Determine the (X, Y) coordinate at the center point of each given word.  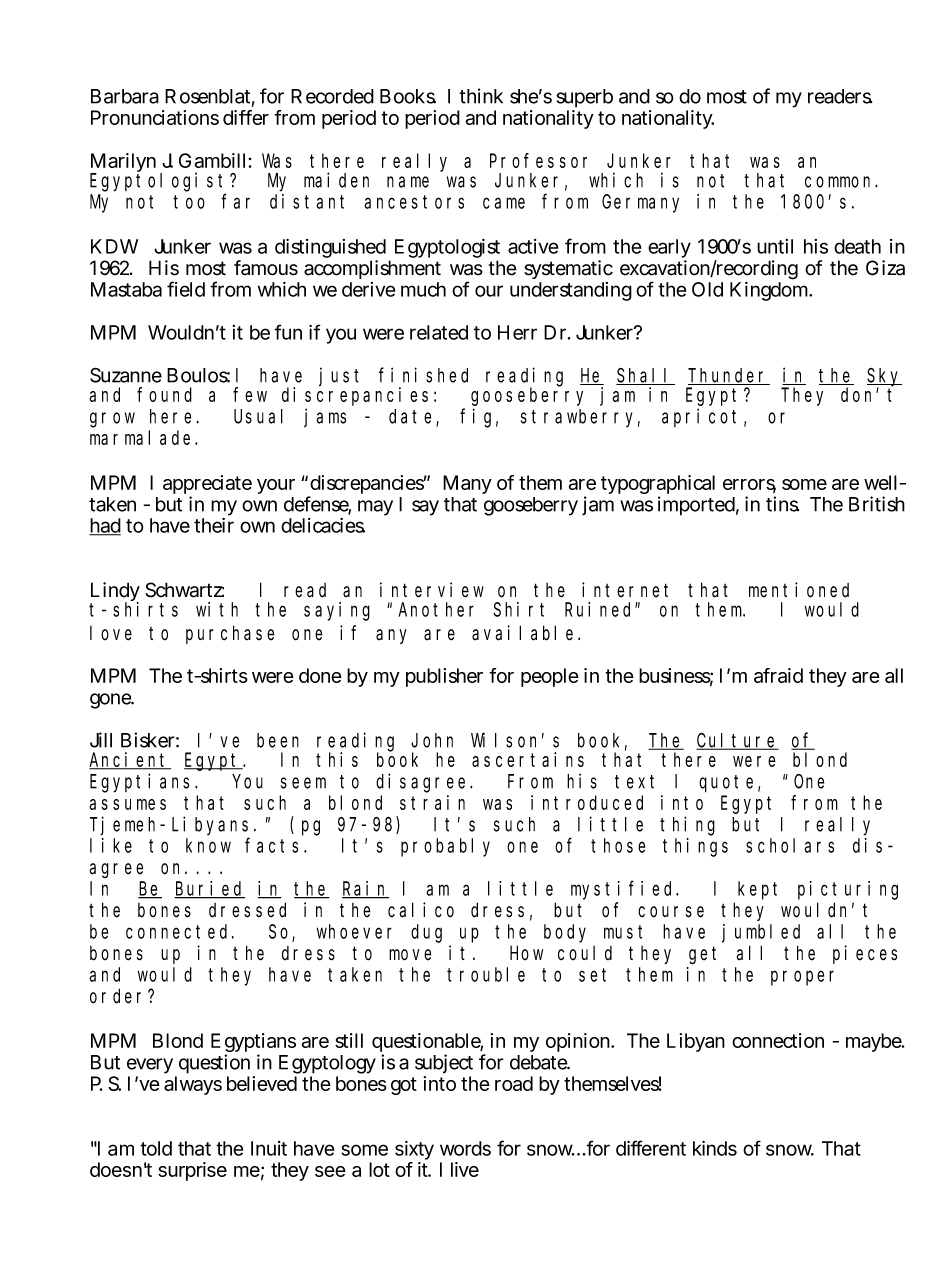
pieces (865, 954)
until (775, 246)
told (156, 1148)
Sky (884, 378)
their (214, 525)
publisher (444, 677)
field (186, 289)
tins (782, 504)
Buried (209, 889)
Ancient (130, 761)
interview (432, 590)
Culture (737, 741)
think (481, 96)
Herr (517, 332)
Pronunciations (155, 117)
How (526, 953)
